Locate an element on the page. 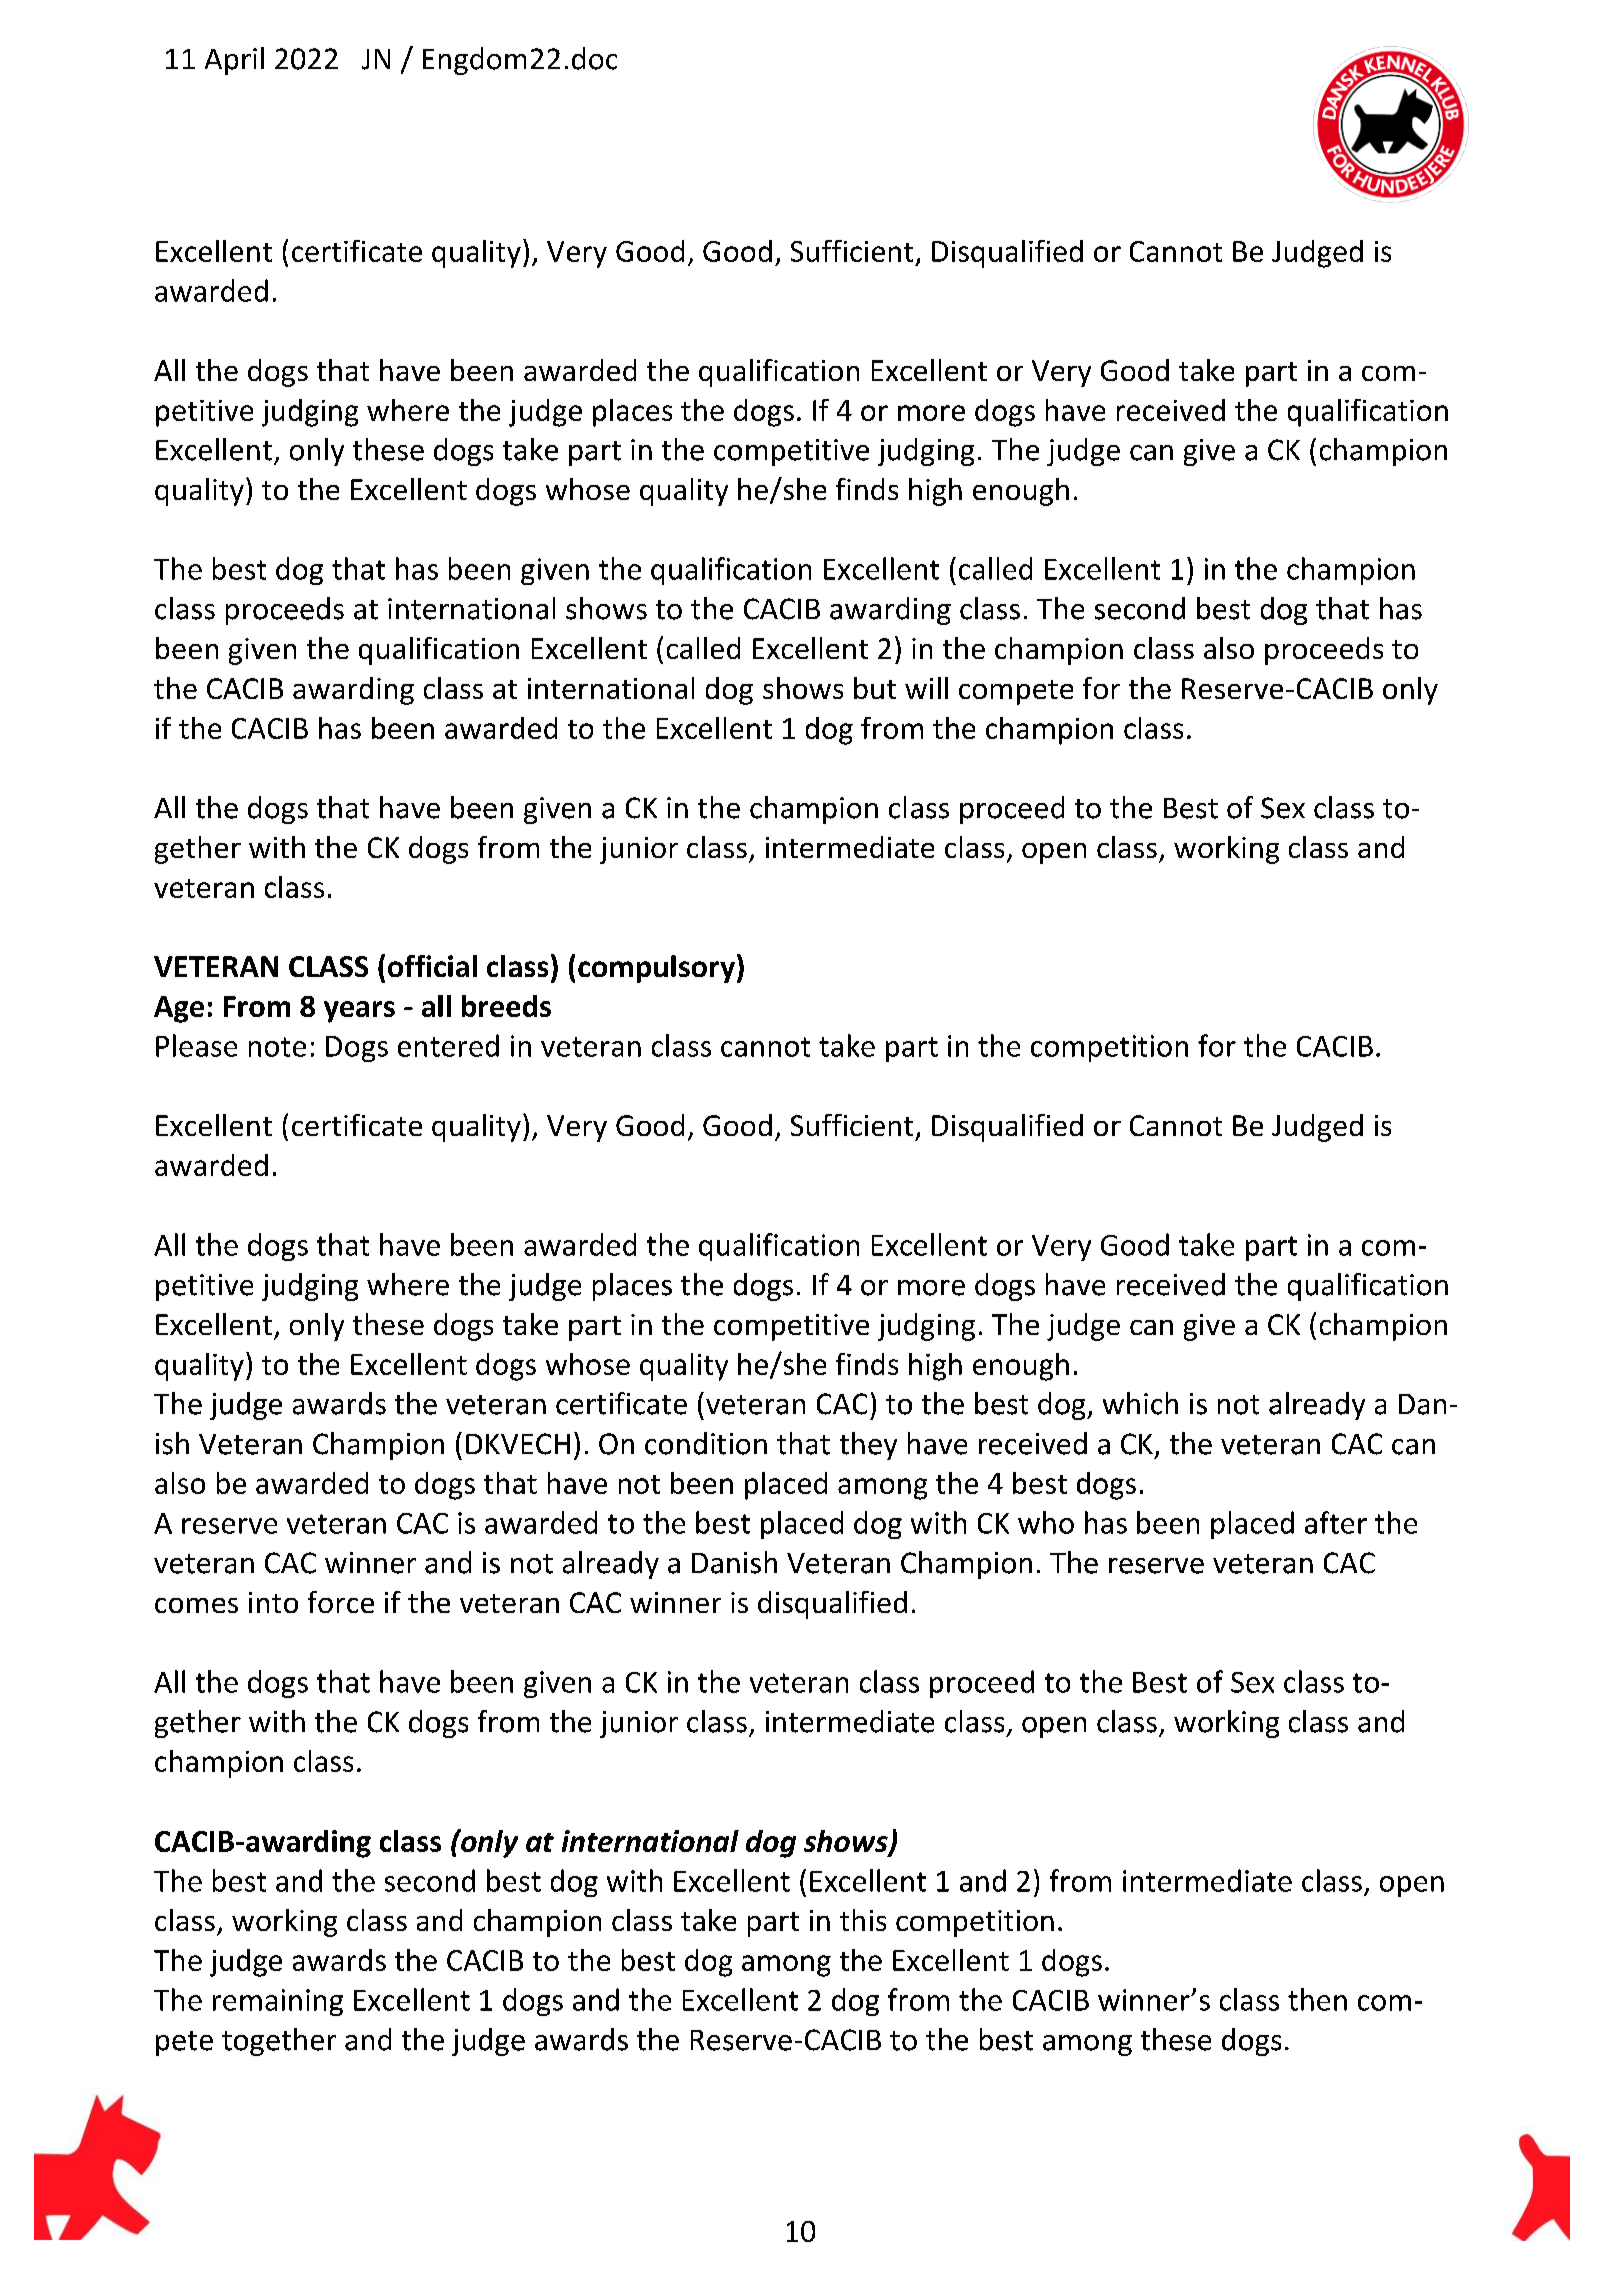  which is located at coordinates (1140, 1403).
